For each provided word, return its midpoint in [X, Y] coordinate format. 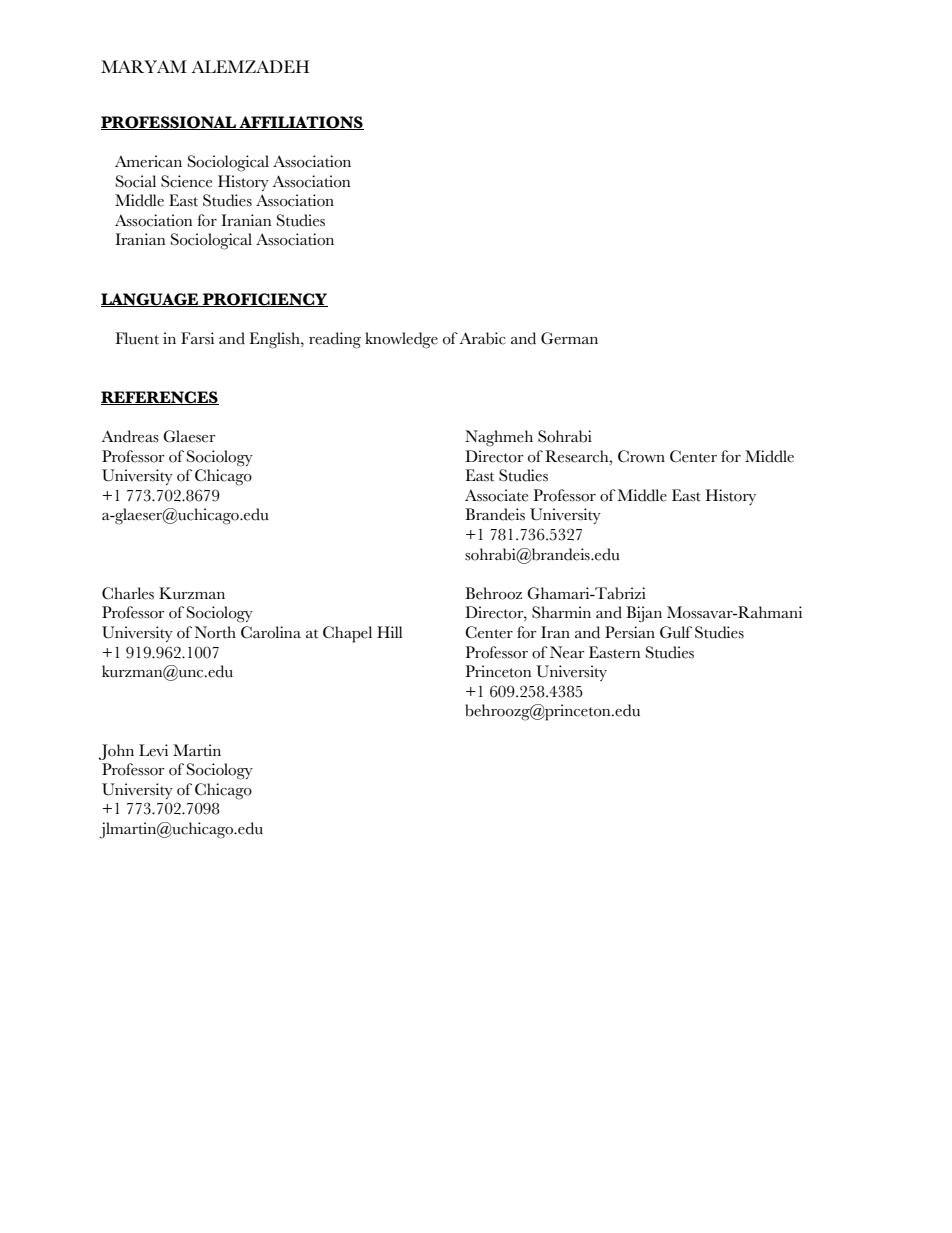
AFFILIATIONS [300, 123]
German [569, 338]
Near [567, 652]
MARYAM [144, 66]
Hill [390, 632]
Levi [153, 750]
